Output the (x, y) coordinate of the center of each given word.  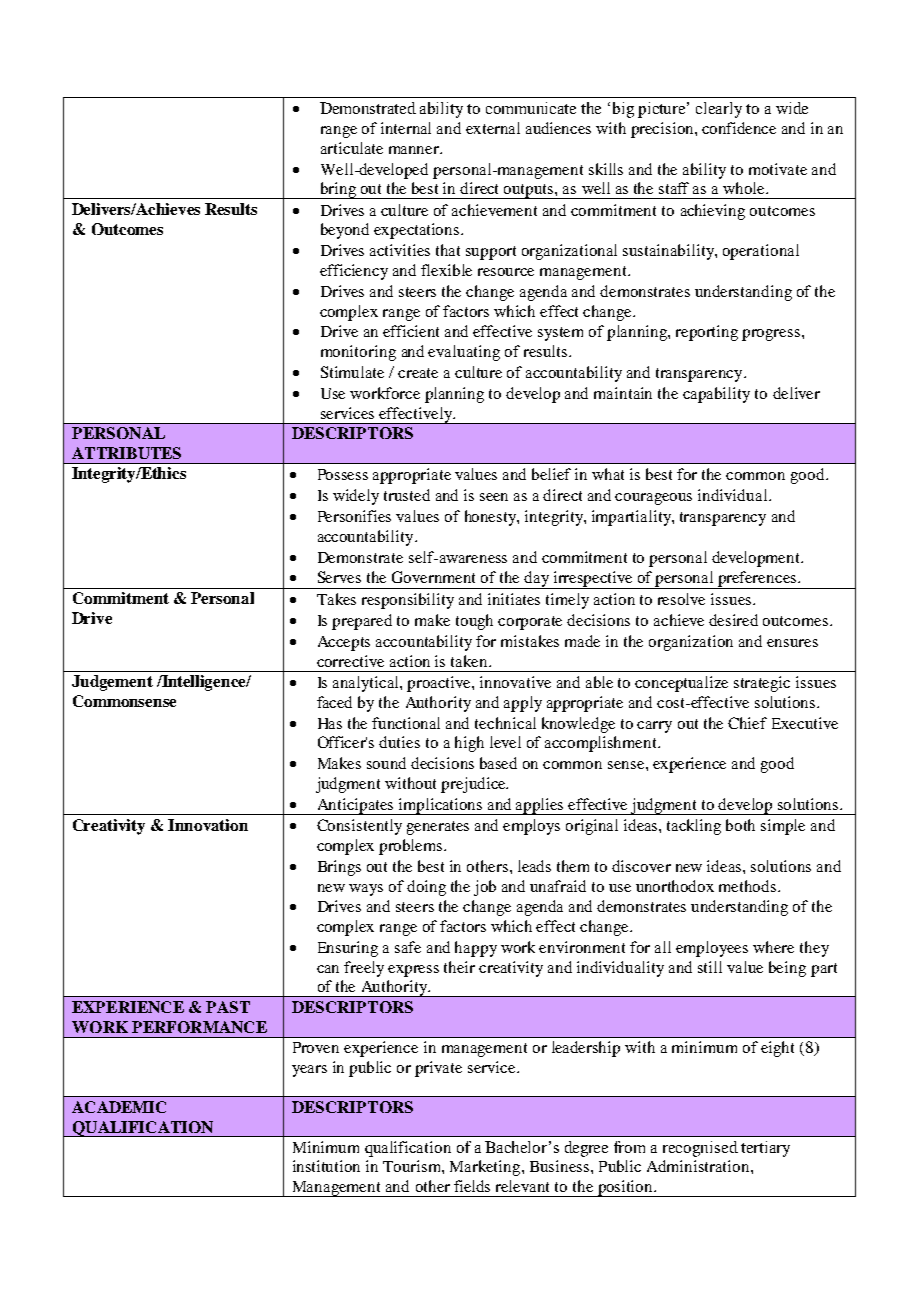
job (485, 888)
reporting (707, 333)
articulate (352, 148)
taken (470, 661)
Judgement (112, 683)
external (493, 128)
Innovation (208, 825)
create (418, 373)
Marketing (486, 1168)
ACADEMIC (119, 1107)
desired (733, 620)
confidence (739, 128)
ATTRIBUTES (126, 453)
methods (749, 886)
